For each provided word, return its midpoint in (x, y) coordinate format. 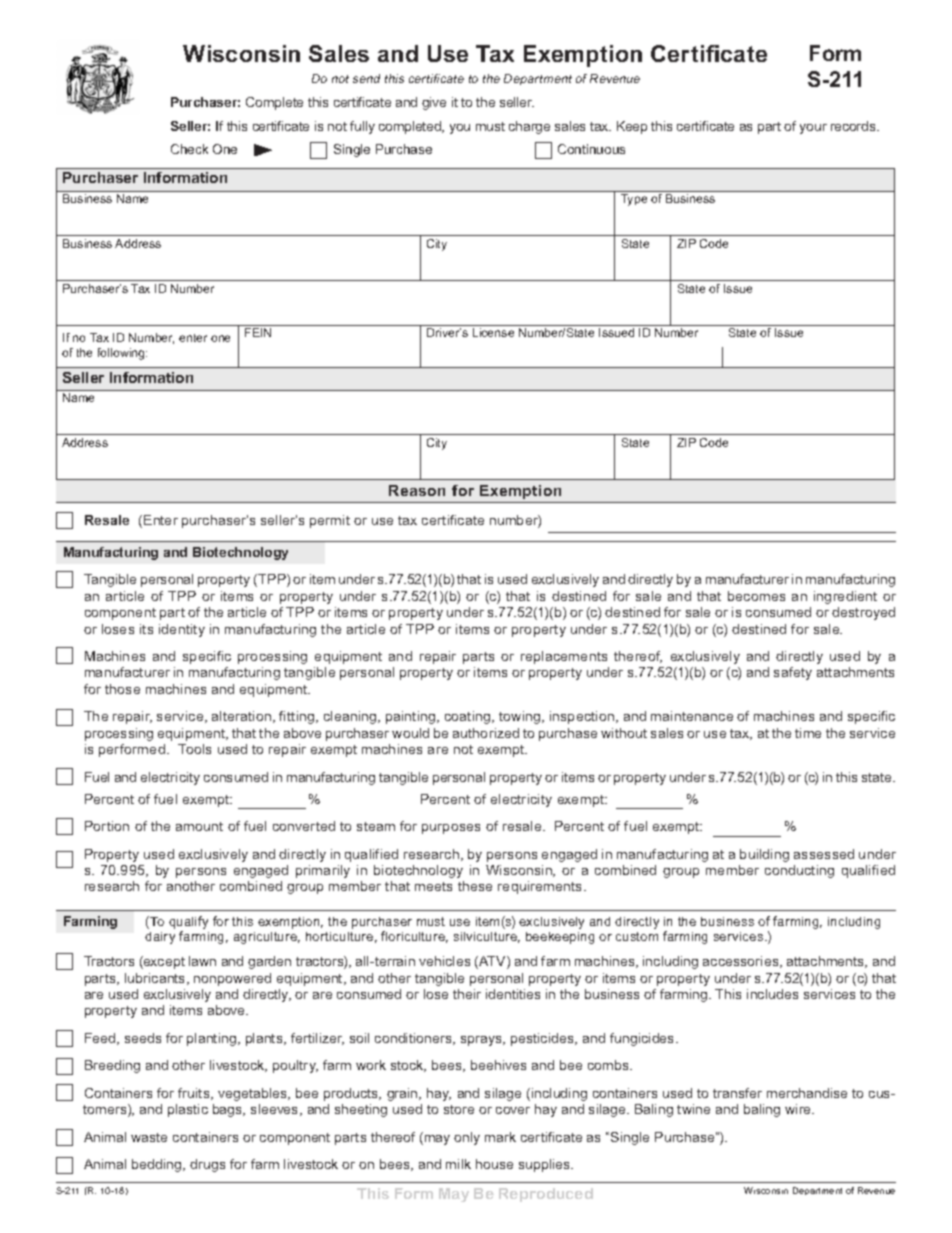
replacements (564, 657)
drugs (207, 1165)
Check (189, 149)
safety (793, 673)
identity (182, 630)
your (813, 129)
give (434, 103)
